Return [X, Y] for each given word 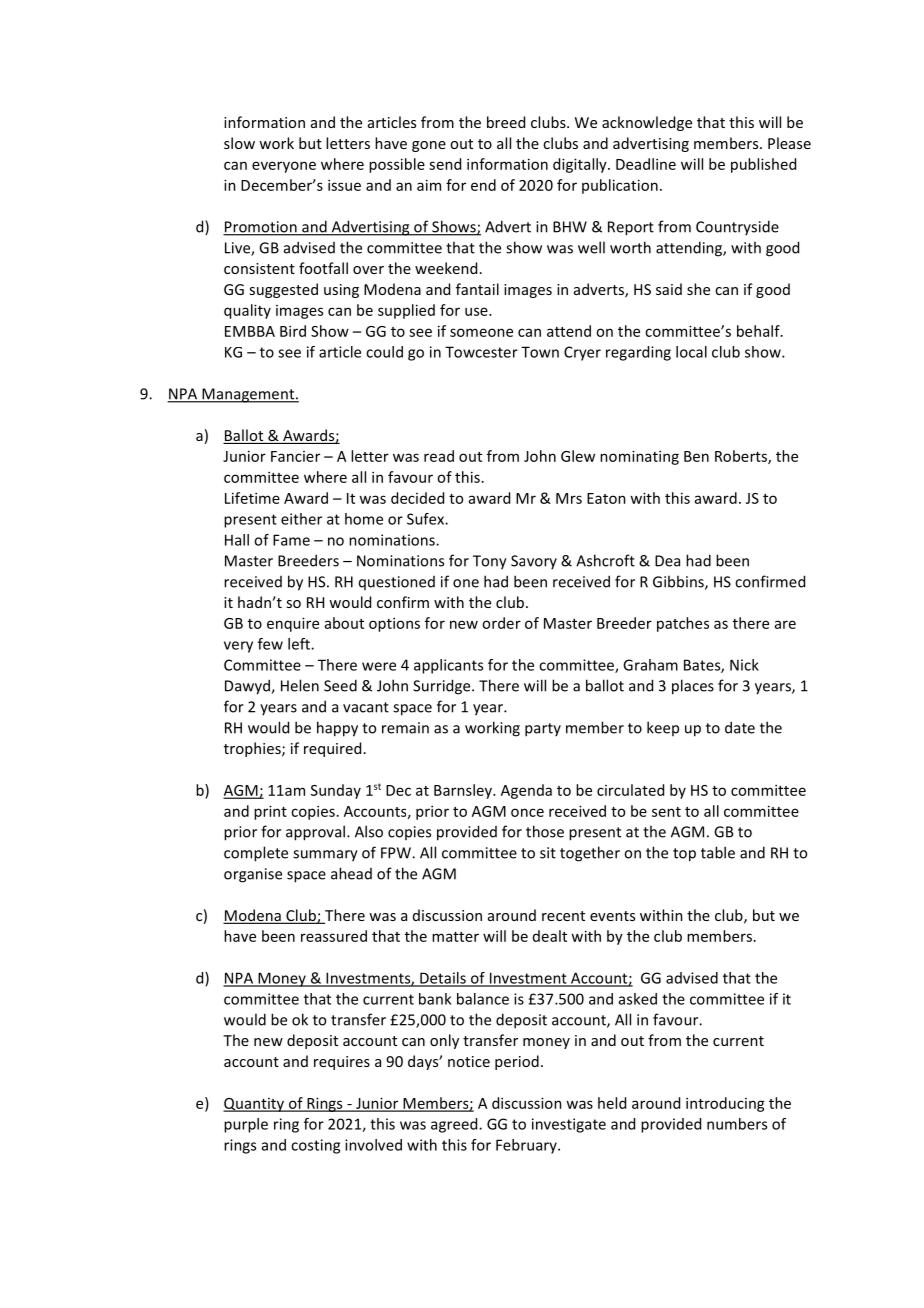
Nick [744, 665]
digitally [581, 165]
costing [315, 1146]
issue [344, 185]
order [501, 623]
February [527, 1146]
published [763, 165]
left [300, 644]
